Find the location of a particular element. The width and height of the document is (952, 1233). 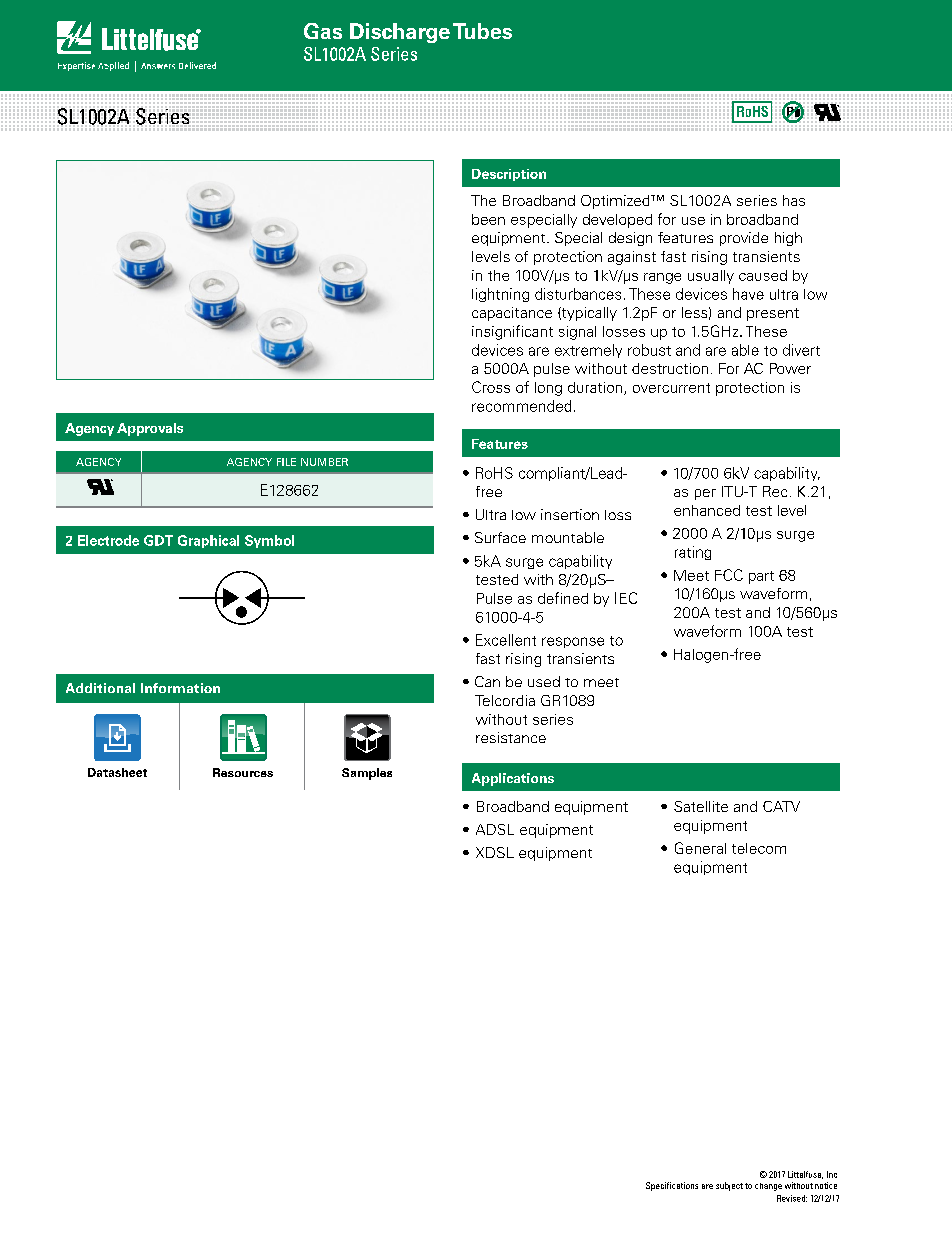

part is located at coordinates (761, 577).
